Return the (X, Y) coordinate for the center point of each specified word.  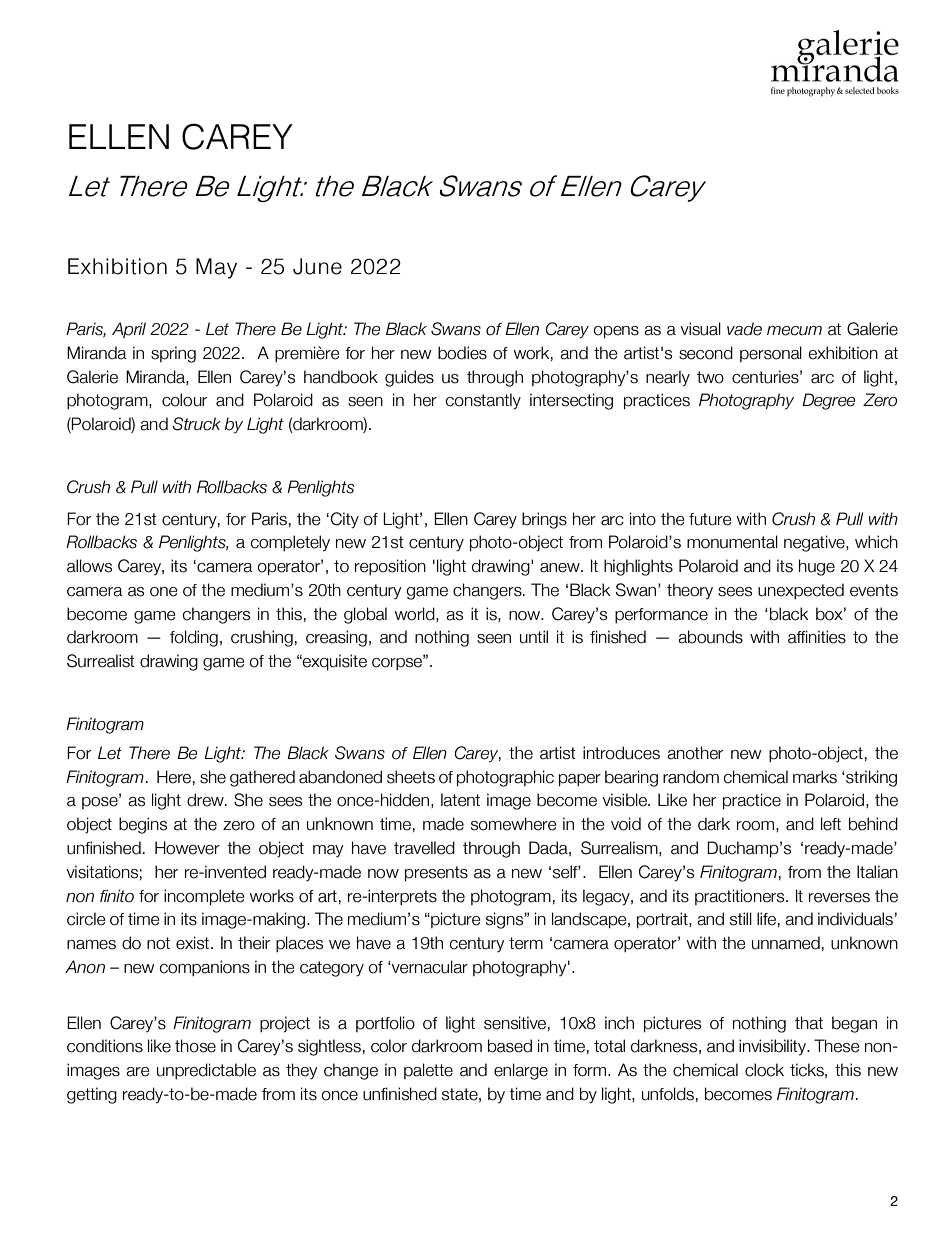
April (129, 330)
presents (436, 874)
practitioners (741, 897)
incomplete (204, 897)
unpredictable (206, 1071)
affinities (817, 637)
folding (194, 638)
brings (544, 520)
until (534, 637)
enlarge (521, 1071)
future (710, 519)
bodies (462, 353)
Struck (196, 424)
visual (700, 329)
